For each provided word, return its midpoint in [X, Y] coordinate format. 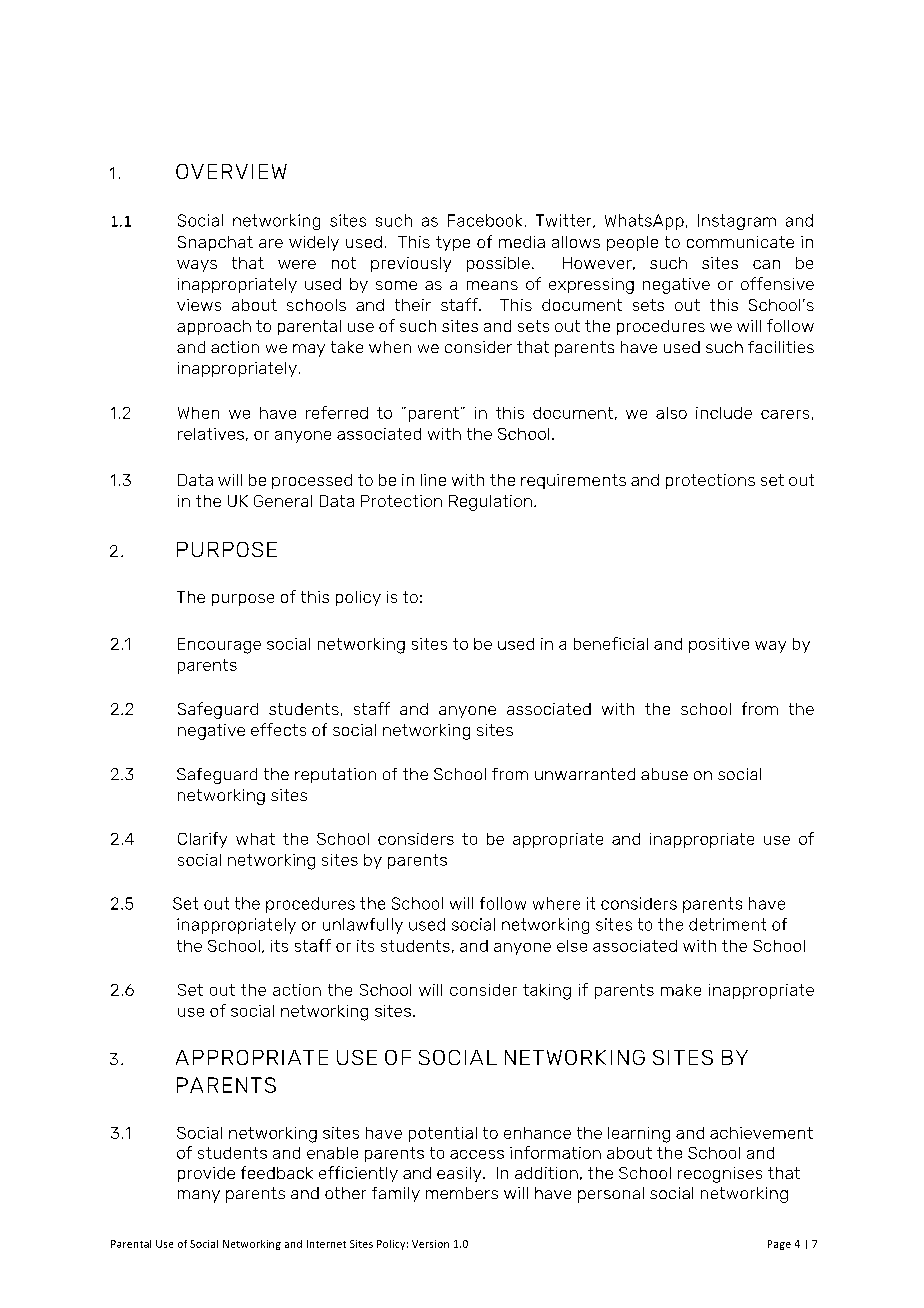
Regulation [490, 503]
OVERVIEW [231, 171]
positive [719, 645]
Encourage [219, 646]
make [681, 990]
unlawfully [363, 926]
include [724, 413]
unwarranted [585, 774]
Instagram [737, 222]
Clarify [202, 840]
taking [547, 992]
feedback [277, 1172]
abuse [664, 774]
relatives [211, 434]
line [433, 480]
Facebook [485, 220]
